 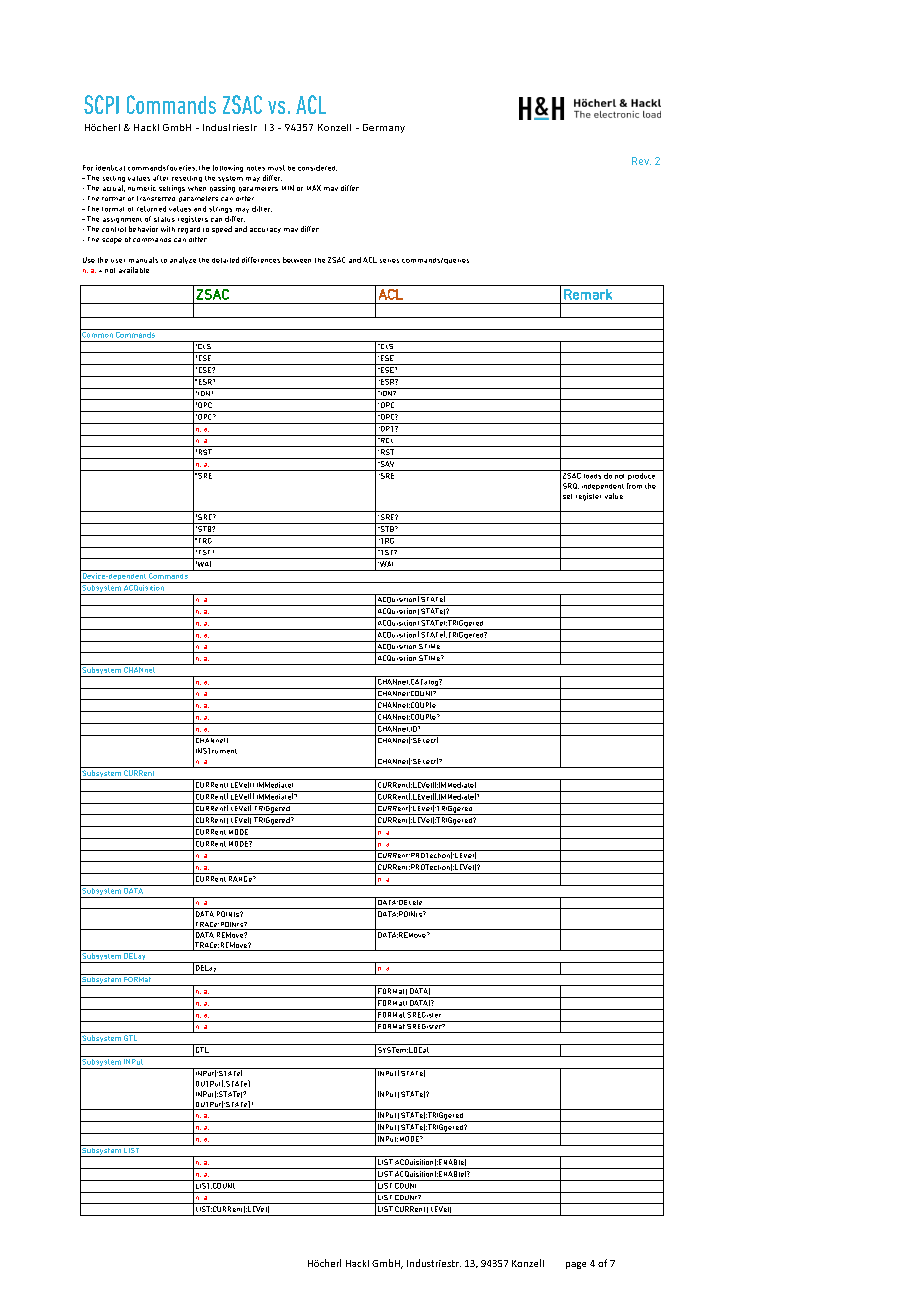 I want to click on page, so click(x=576, y=1265).
